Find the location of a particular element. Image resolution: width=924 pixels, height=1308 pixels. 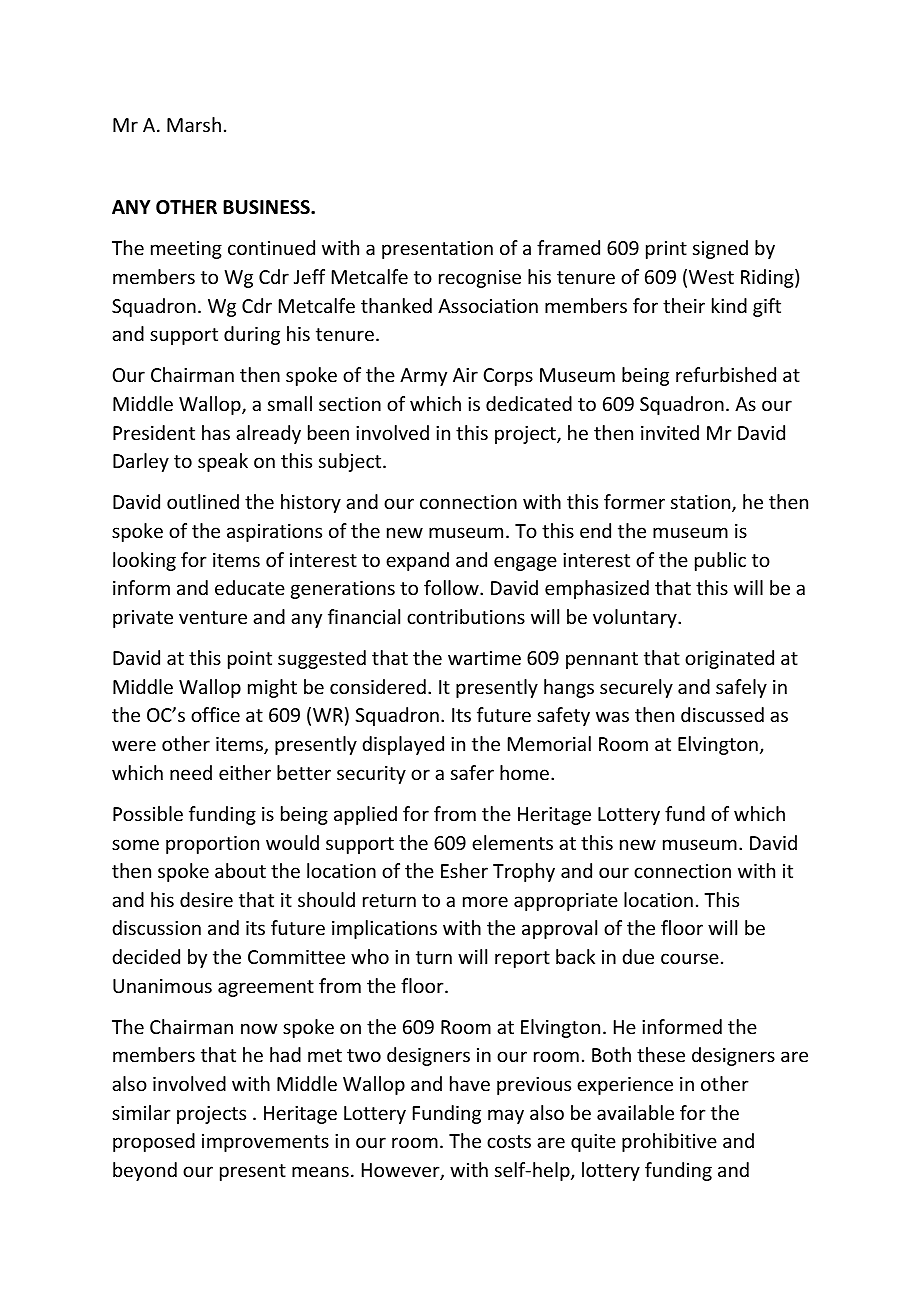

venture is located at coordinates (213, 617).
